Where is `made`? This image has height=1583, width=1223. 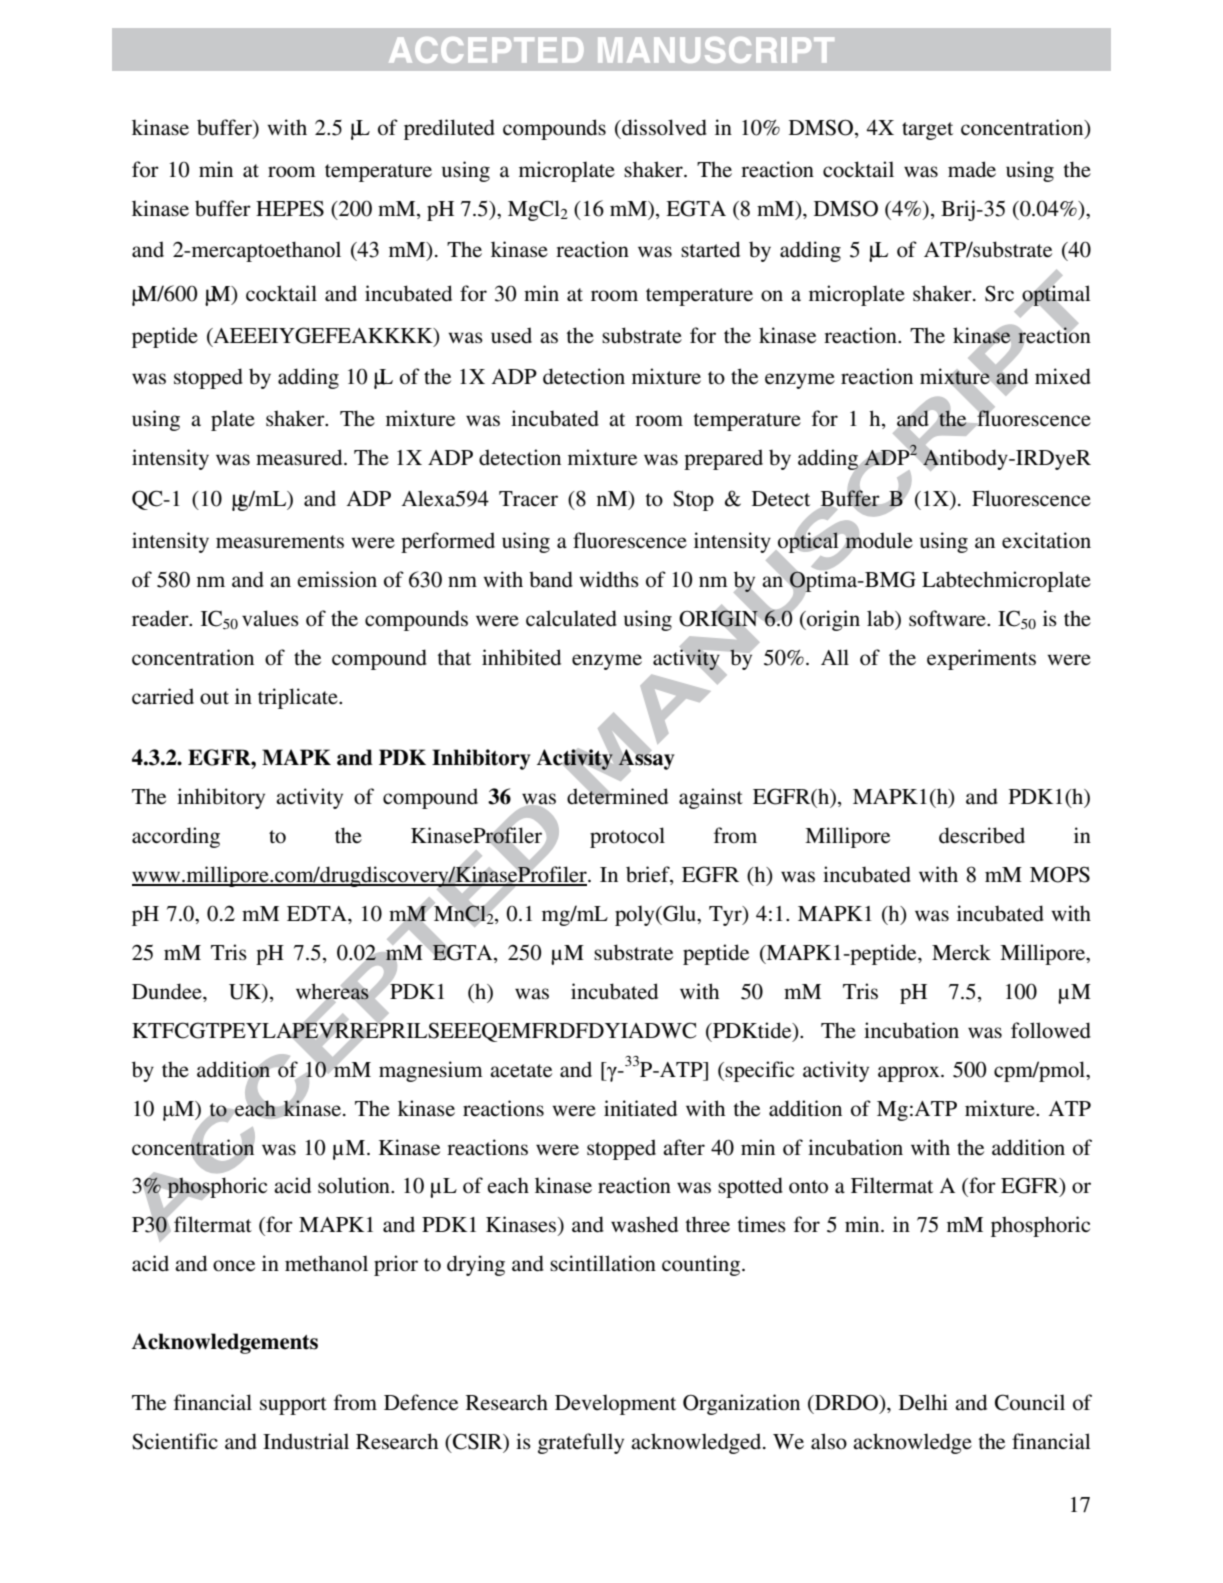 made is located at coordinates (972, 169).
